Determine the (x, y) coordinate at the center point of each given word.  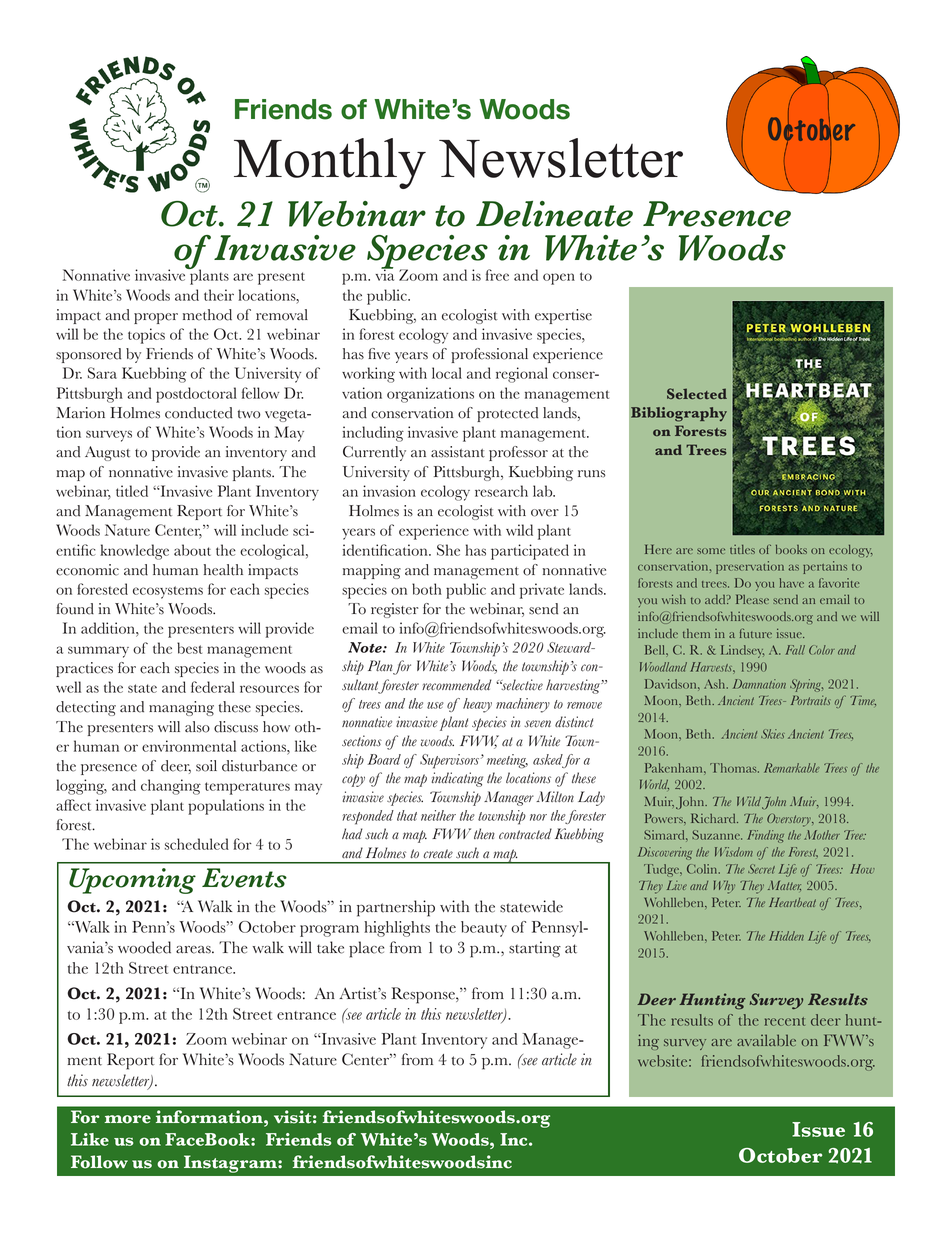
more (128, 1119)
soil (206, 766)
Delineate (554, 214)
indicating (457, 779)
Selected (697, 393)
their (219, 295)
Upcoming (132, 881)
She (448, 550)
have (791, 583)
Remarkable (792, 768)
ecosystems (168, 592)
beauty (484, 929)
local (447, 373)
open (559, 279)
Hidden (786, 936)
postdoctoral (196, 395)
